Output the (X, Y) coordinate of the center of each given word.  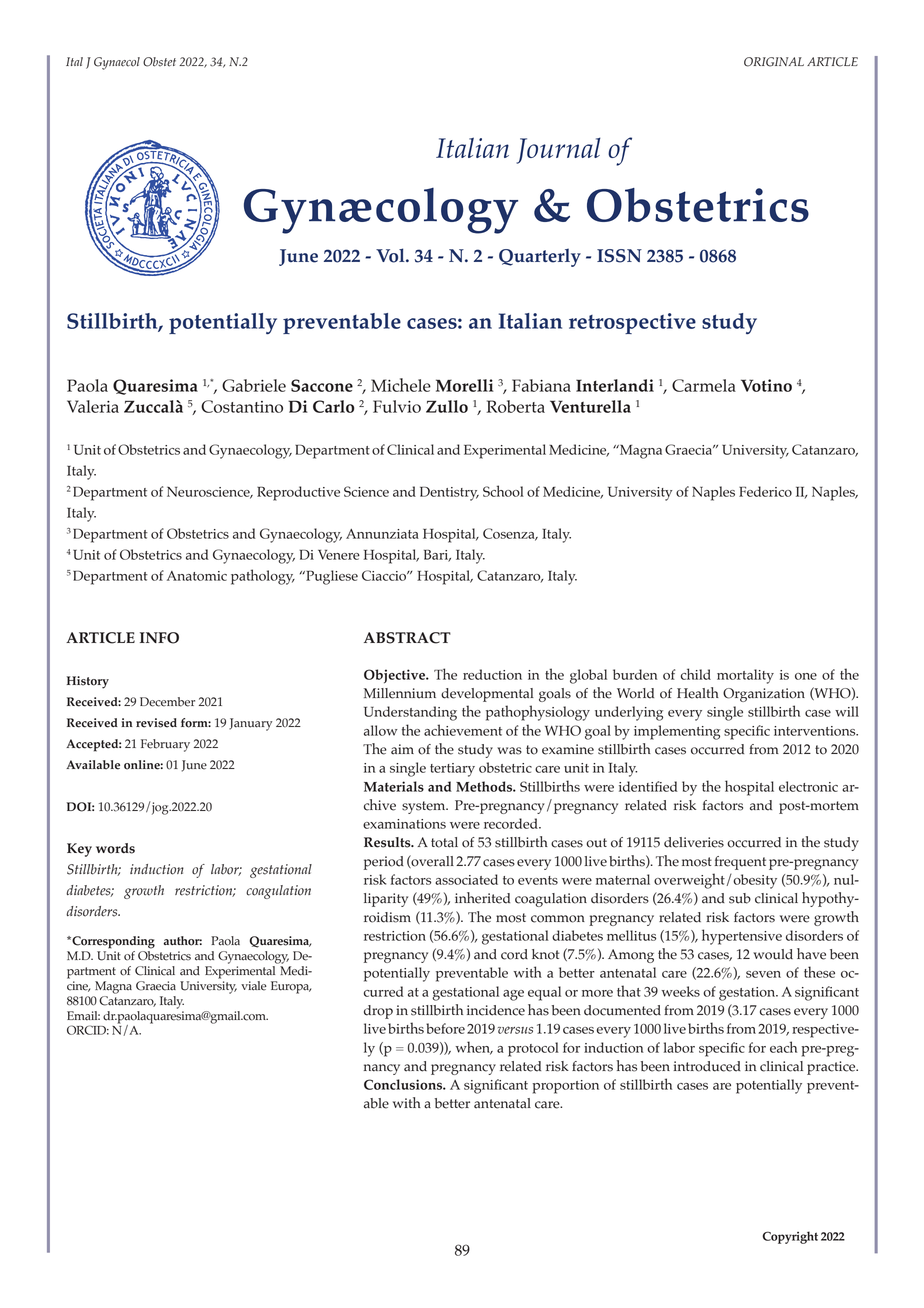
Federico (765, 491)
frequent (740, 863)
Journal (558, 150)
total (444, 842)
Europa (291, 987)
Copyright (790, 1237)
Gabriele (254, 385)
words (115, 848)
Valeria (93, 406)
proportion (566, 1087)
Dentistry (449, 494)
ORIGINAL (774, 62)
